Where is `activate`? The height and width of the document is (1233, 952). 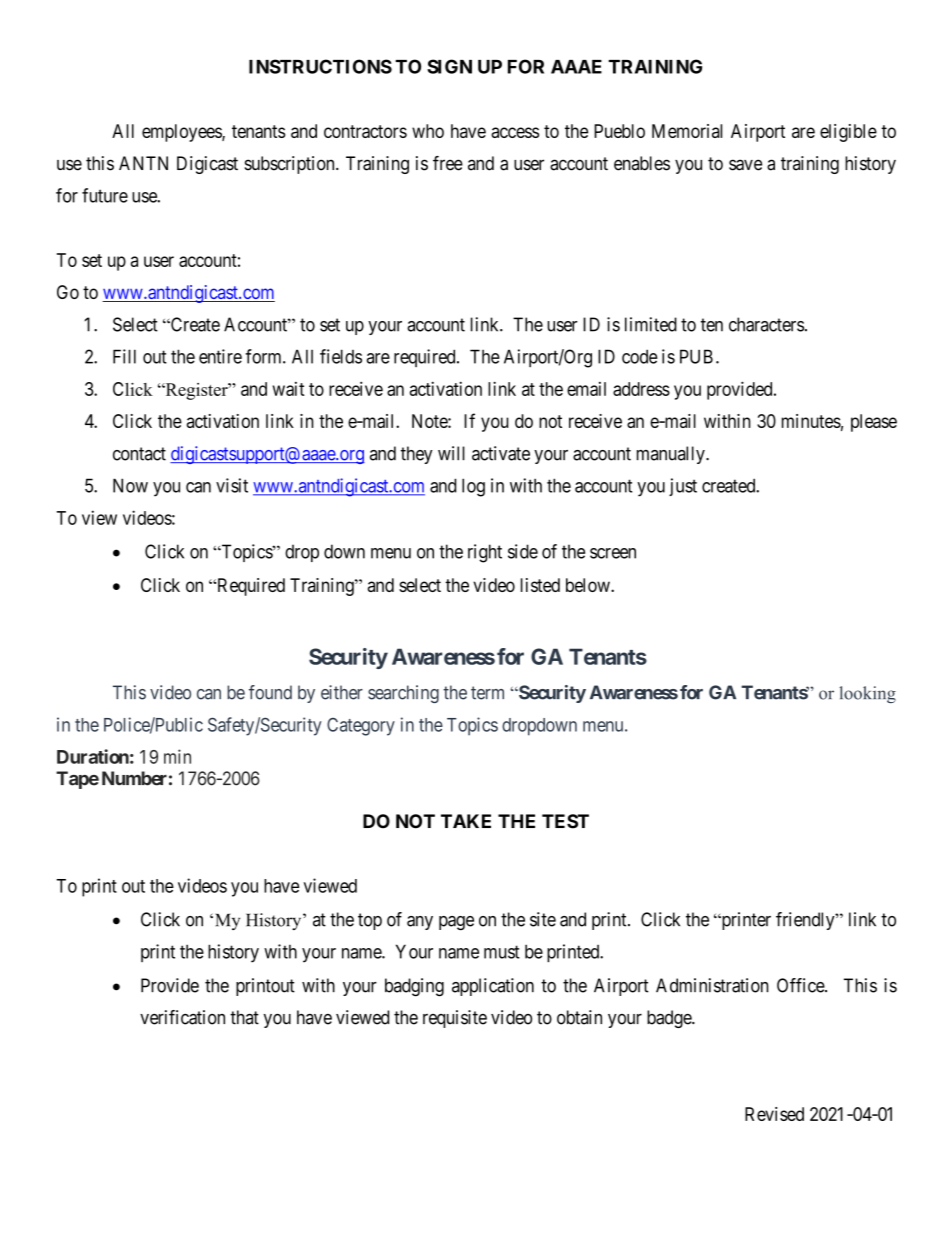 activate is located at coordinates (501, 453).
